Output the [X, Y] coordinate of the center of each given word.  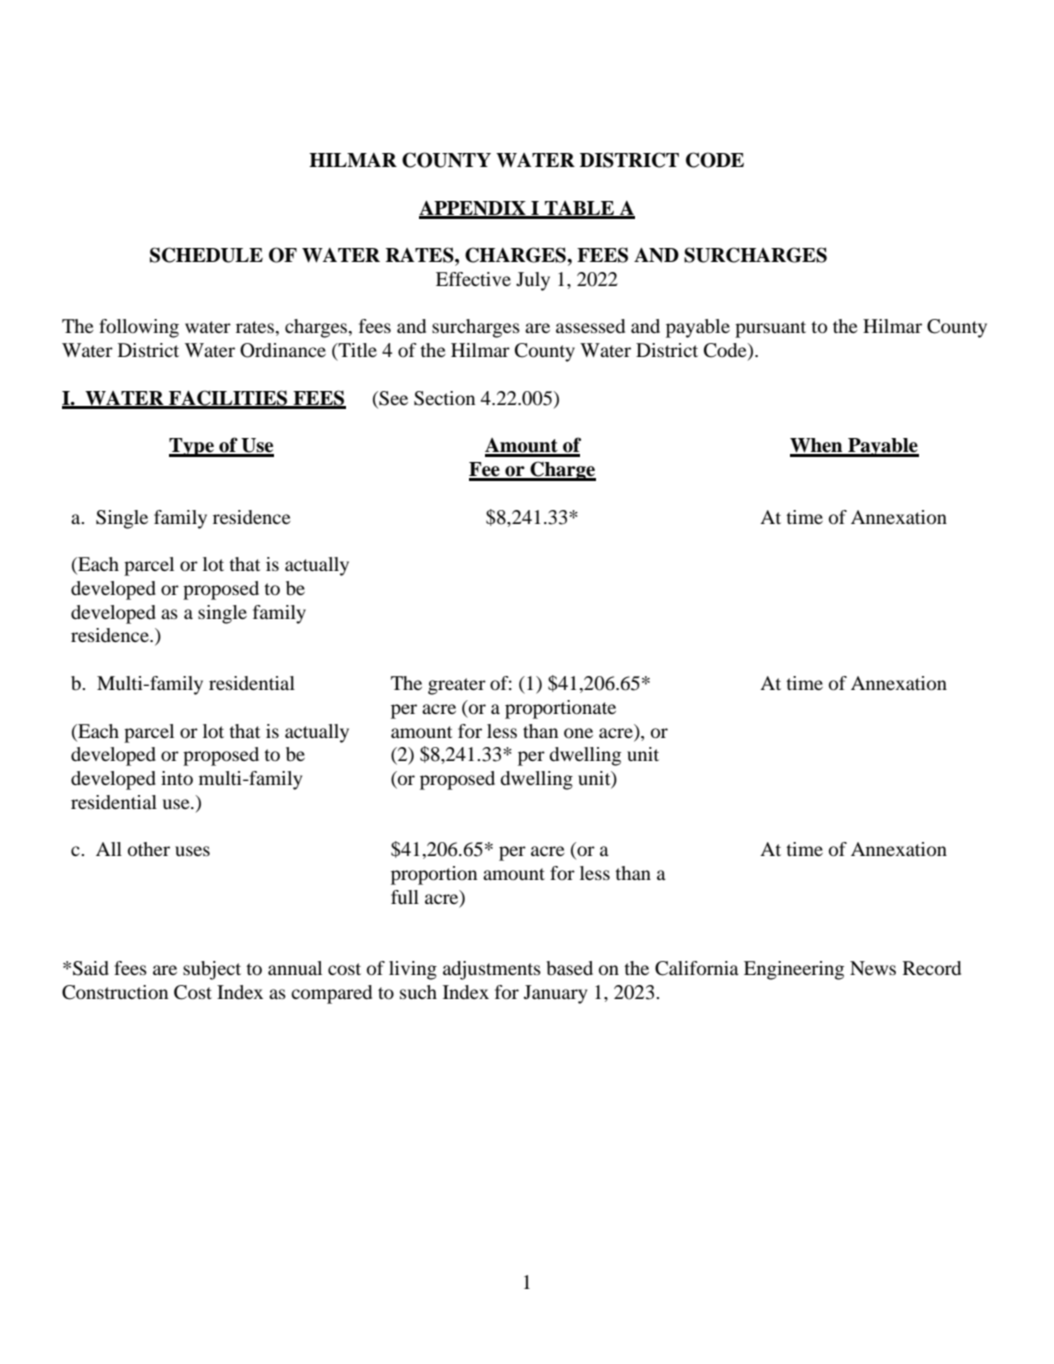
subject [212, 970]
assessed [590, 326]
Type [192, 447]
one [578, 733]
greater [457, 686]
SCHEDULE [206, 255]
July [533, 281]
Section [444, 398]
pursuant [770, 329]
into [177, 778]
